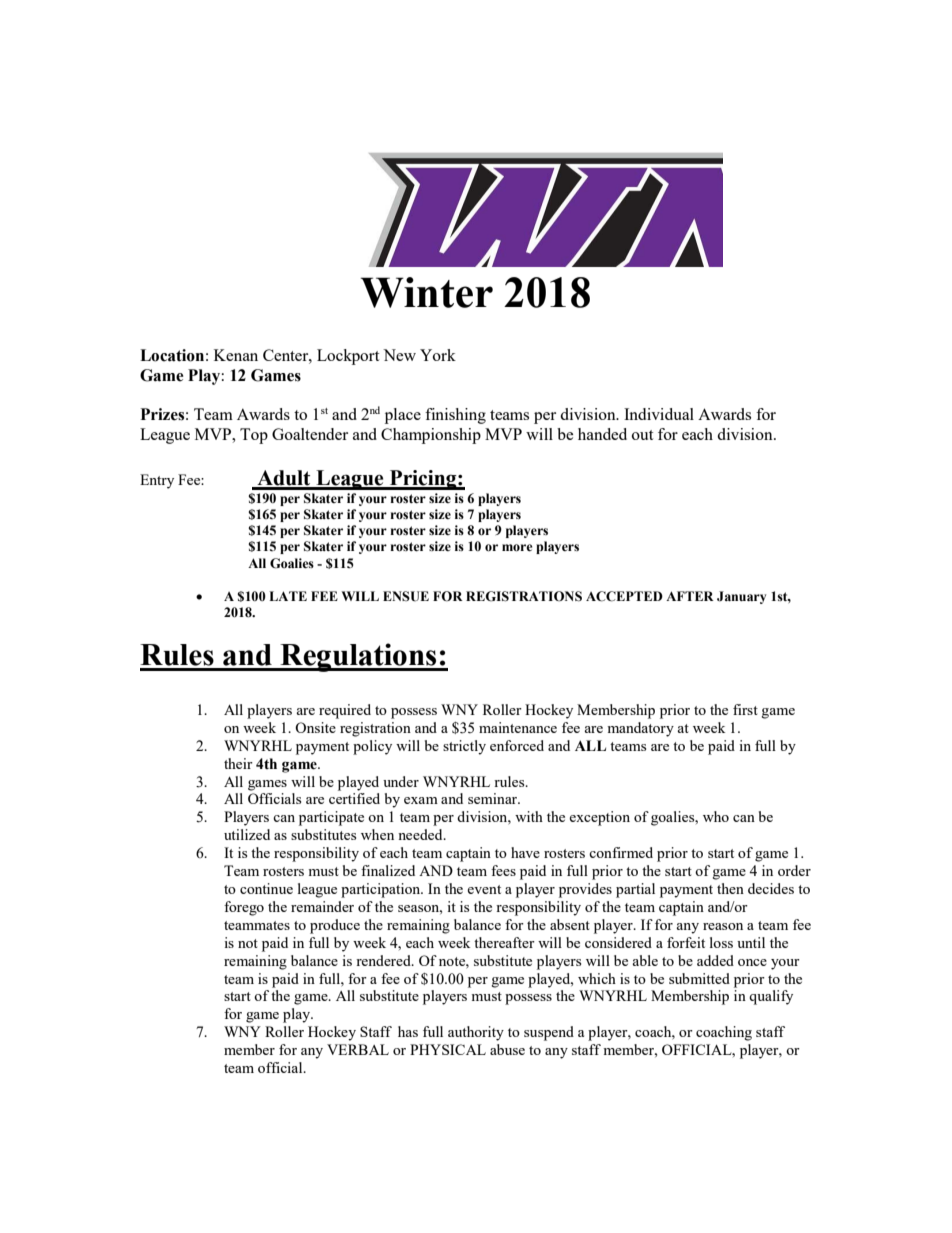 This image has height=1233, width=952. What do you see at coordinates (358, 1049) in the image?
I see `VERBAL` at bounding box center [358, 1049].
